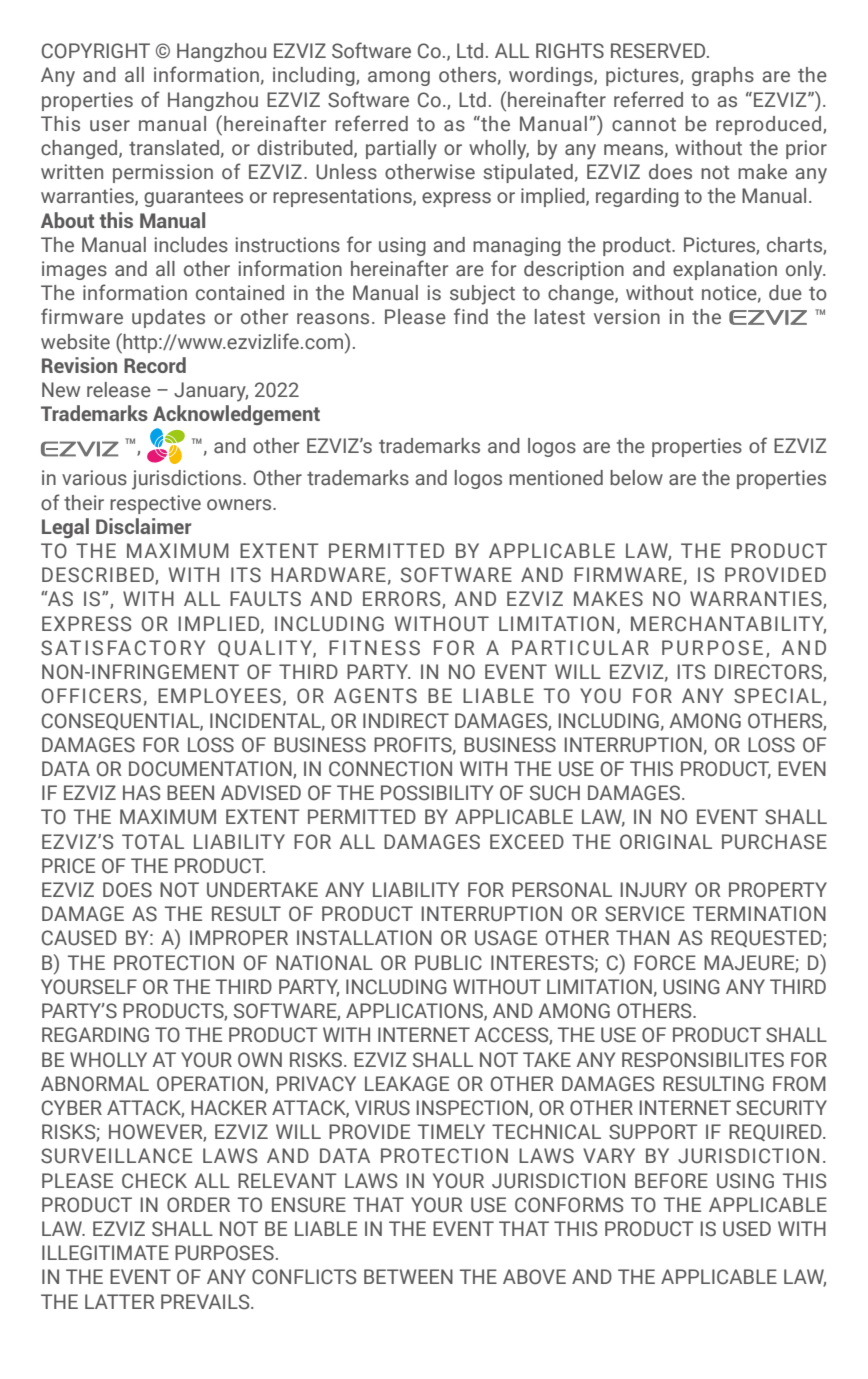 The height and width of the screenshot is (1379, 868). What do you see at coordinates (105, 1253) in the screenshot?
I see `ILLEGITIMATE` at bounding box center [105, 1253].
